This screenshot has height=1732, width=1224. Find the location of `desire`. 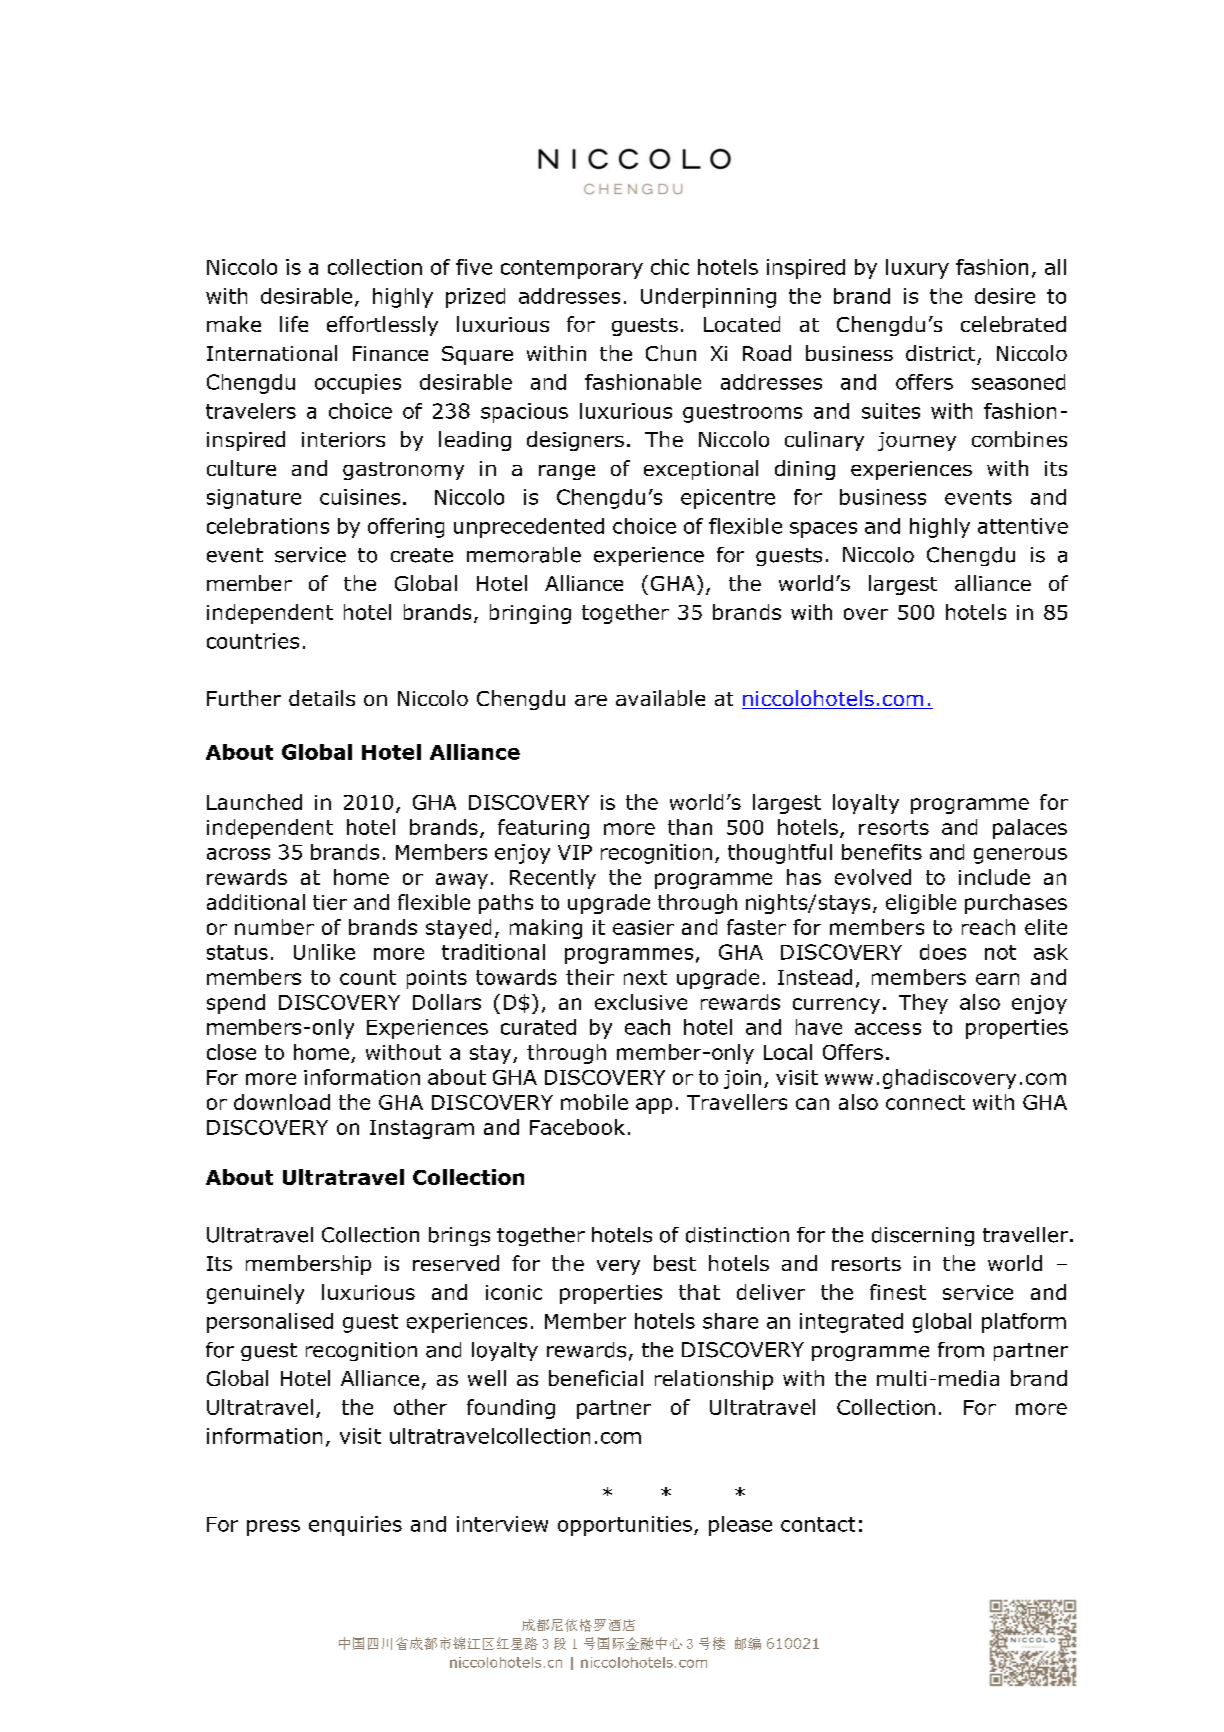

desire is located at coordinates (1005, 296).
